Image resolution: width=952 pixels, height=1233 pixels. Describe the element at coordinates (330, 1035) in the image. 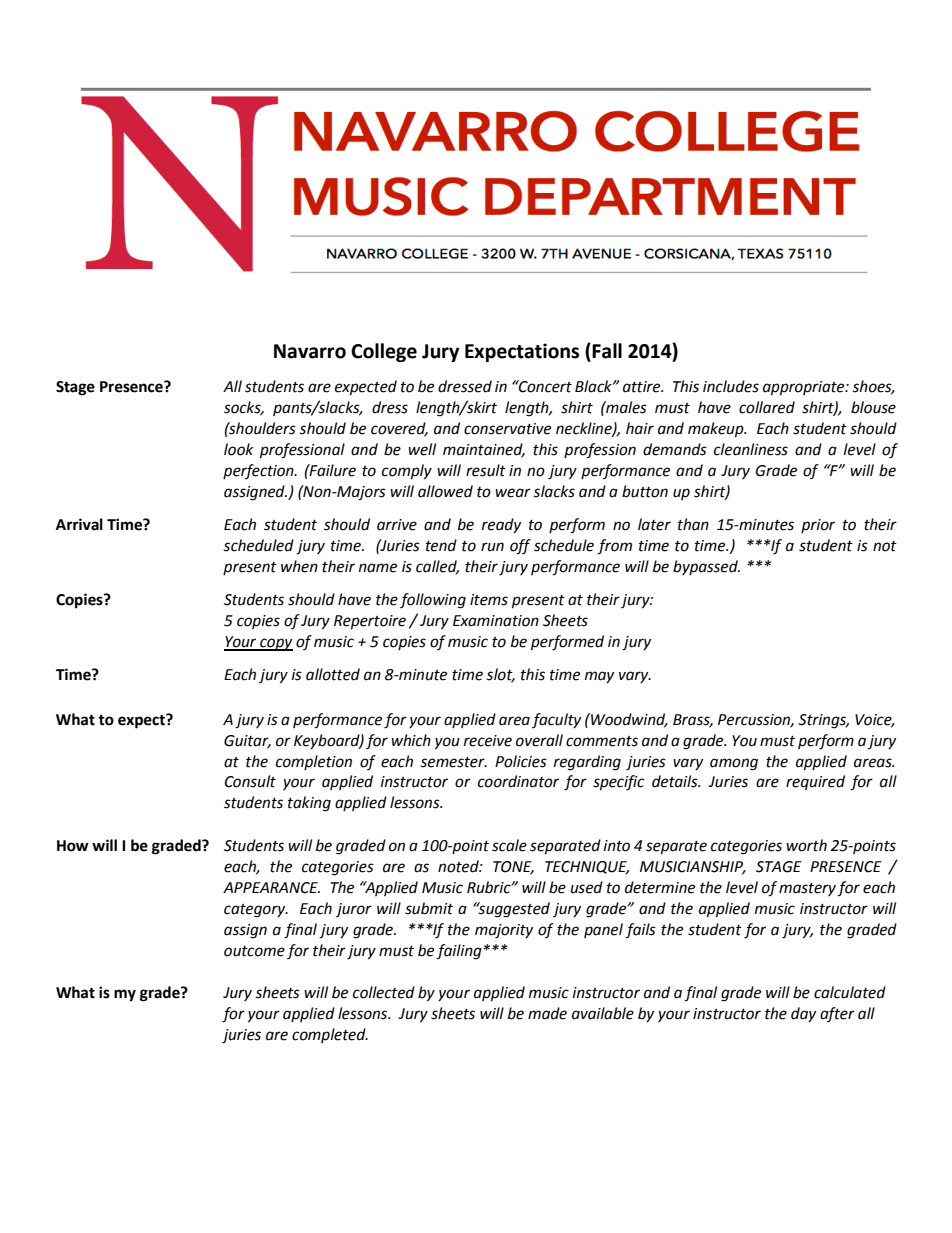

I see `completed` at that location.
